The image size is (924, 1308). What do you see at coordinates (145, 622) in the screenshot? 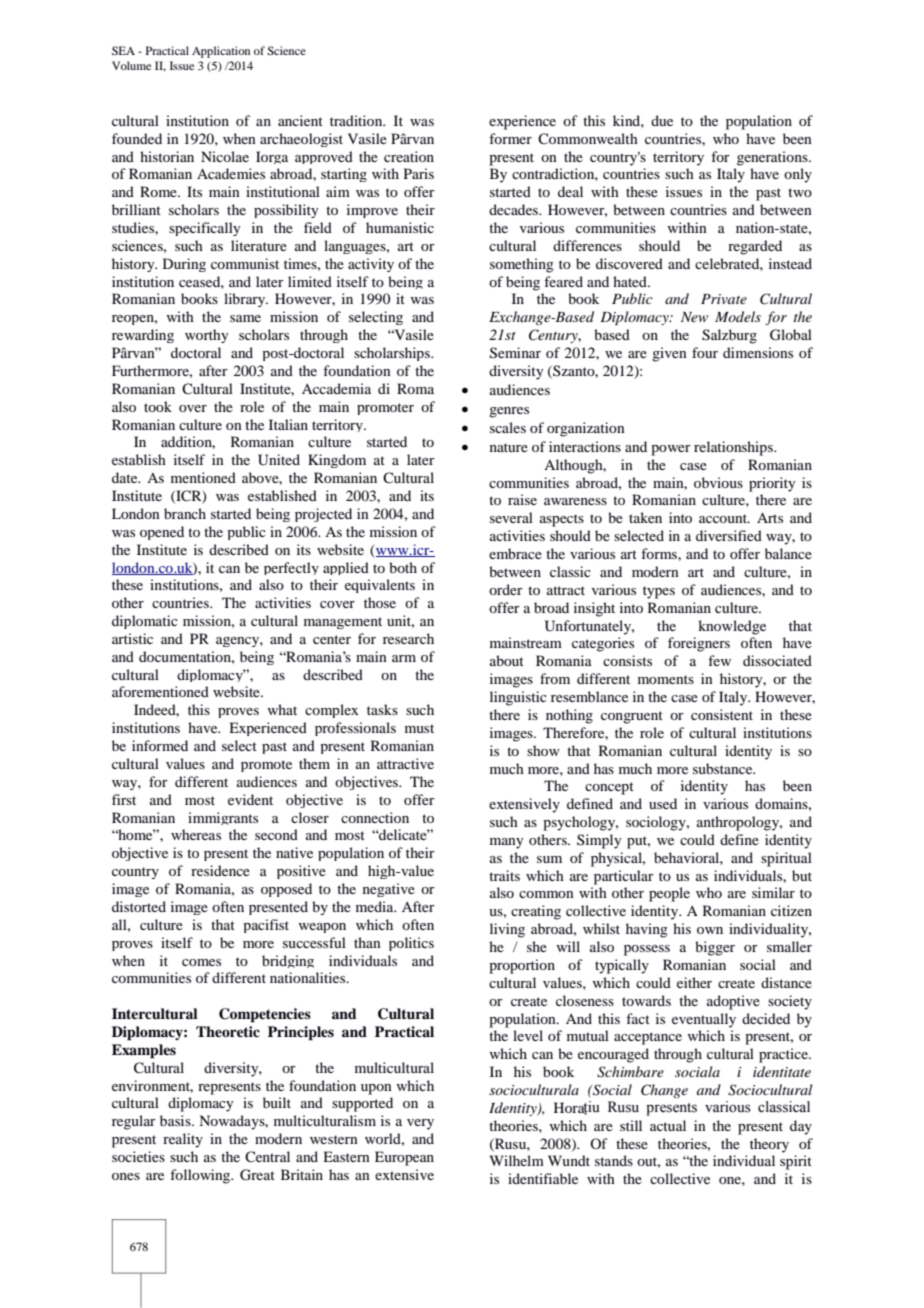
I see `diplomatic` at bounding box center [145, 622].
